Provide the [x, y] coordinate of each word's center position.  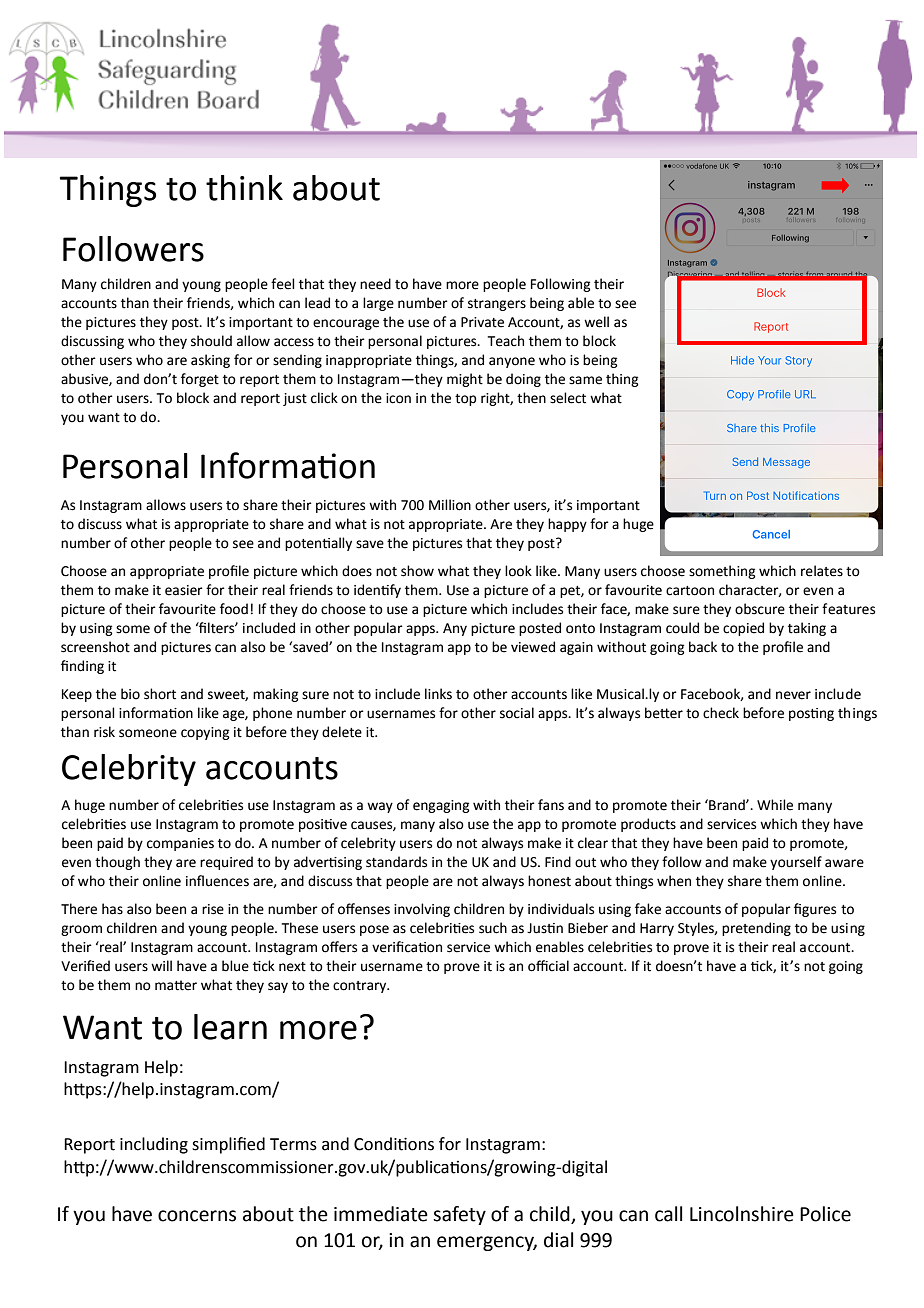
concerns [197, 1216]
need [375, 284]
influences [217, 881]
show [417, 571]
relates [822, 571]
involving [422, 910]
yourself [796, 863]
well [596, 322]
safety [459, 1215]
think [244, 188]
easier [184, 590]
